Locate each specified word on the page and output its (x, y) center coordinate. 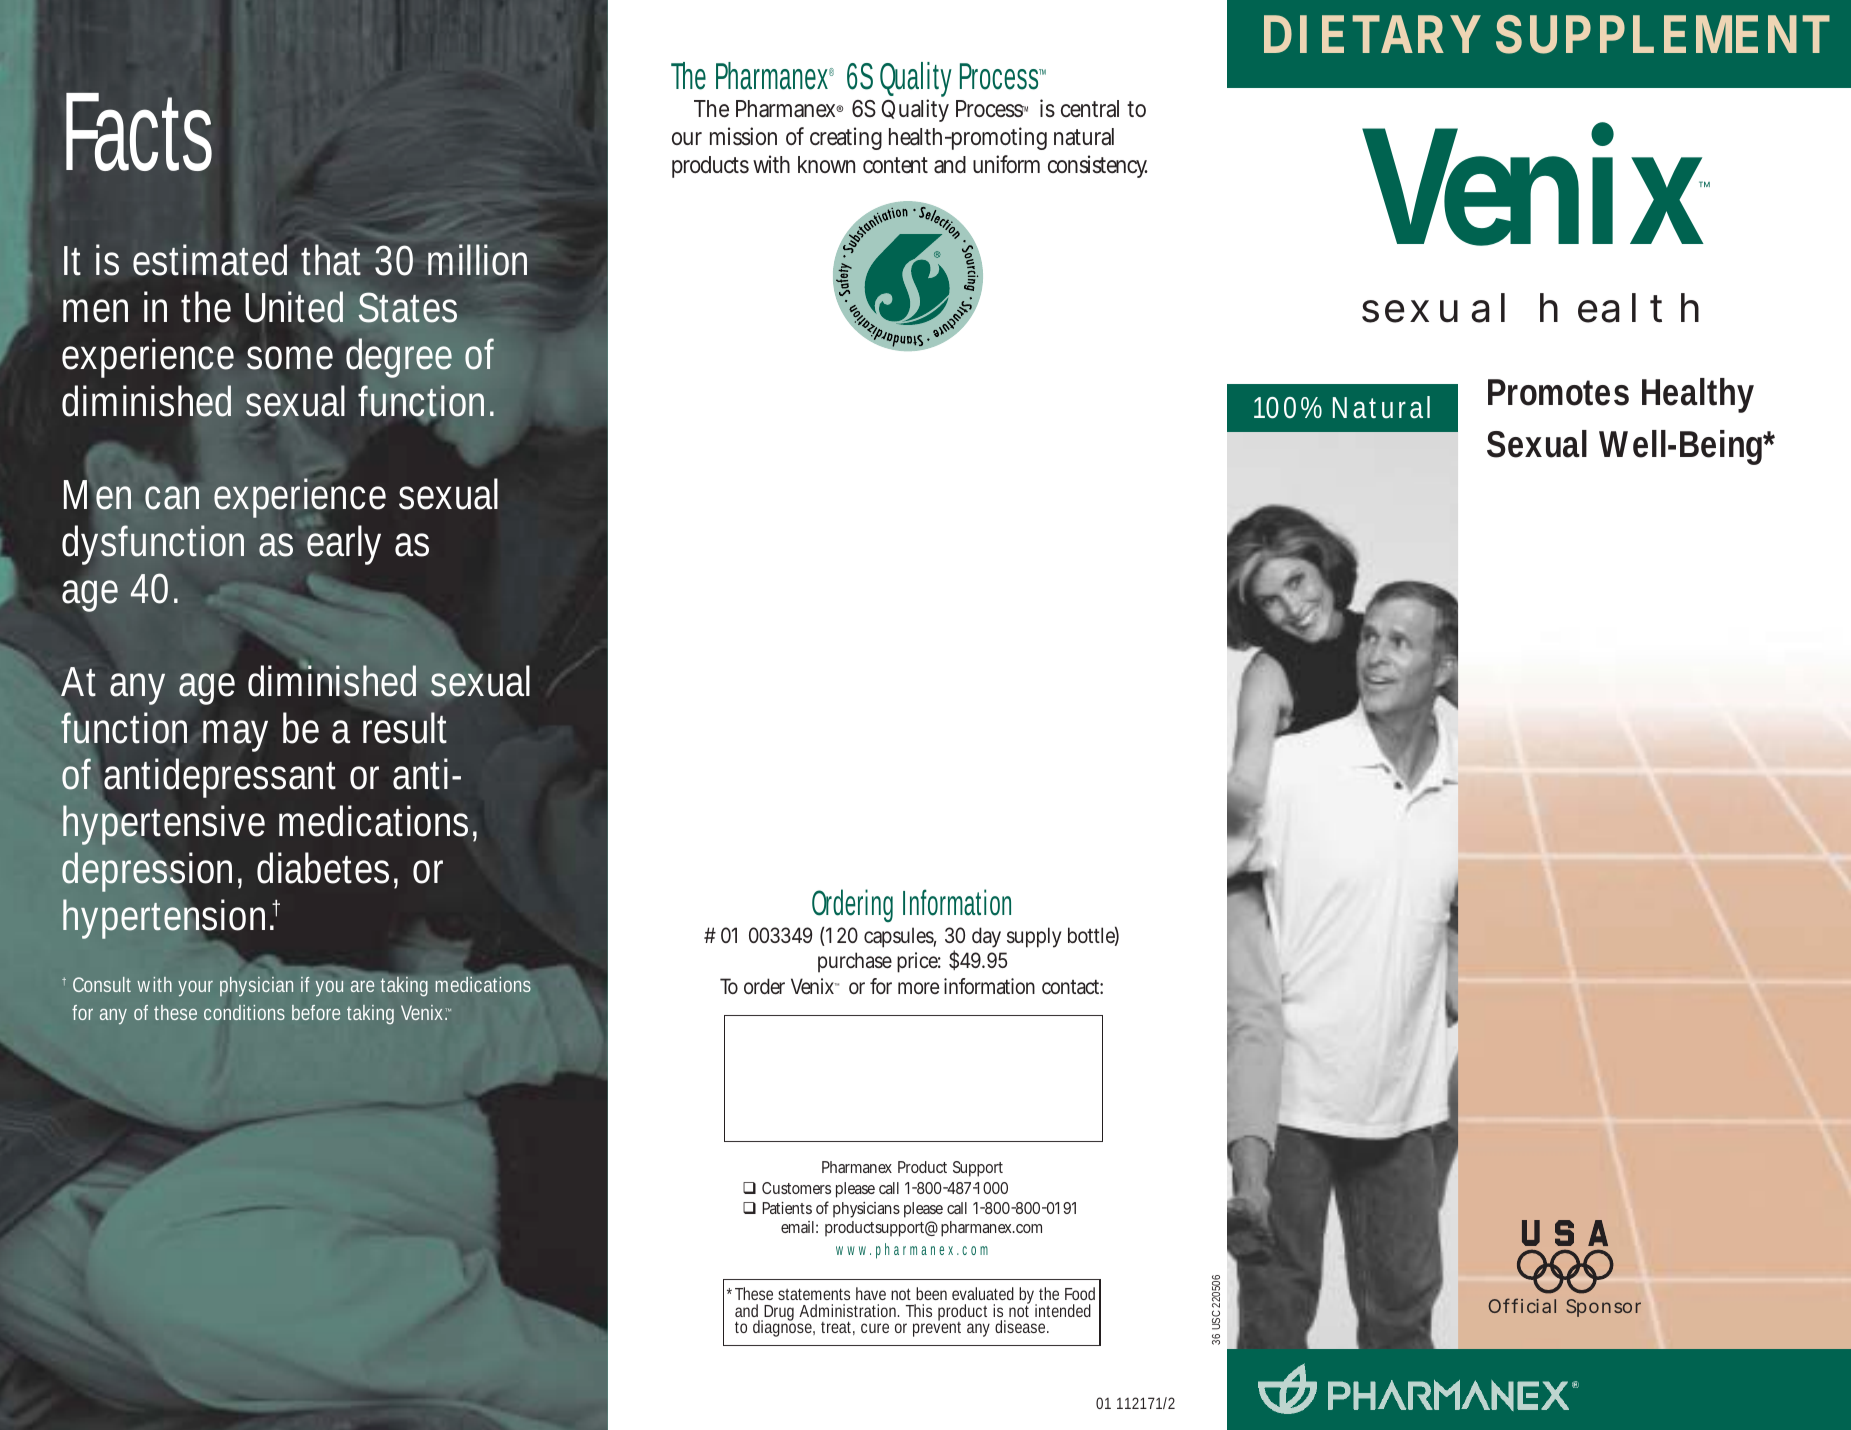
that (331, 260)
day (986, 937)
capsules (900, 937)
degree (398, 358)
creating (846, 138)
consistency (1098, 166)
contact (1072, 987)
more (918, 988)
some (290, 358)
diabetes (323, 868)
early (343, 544)
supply (1034, 937)
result (405, 728)
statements (814, 1294)
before (316, 1012)
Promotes (1558, 392)
